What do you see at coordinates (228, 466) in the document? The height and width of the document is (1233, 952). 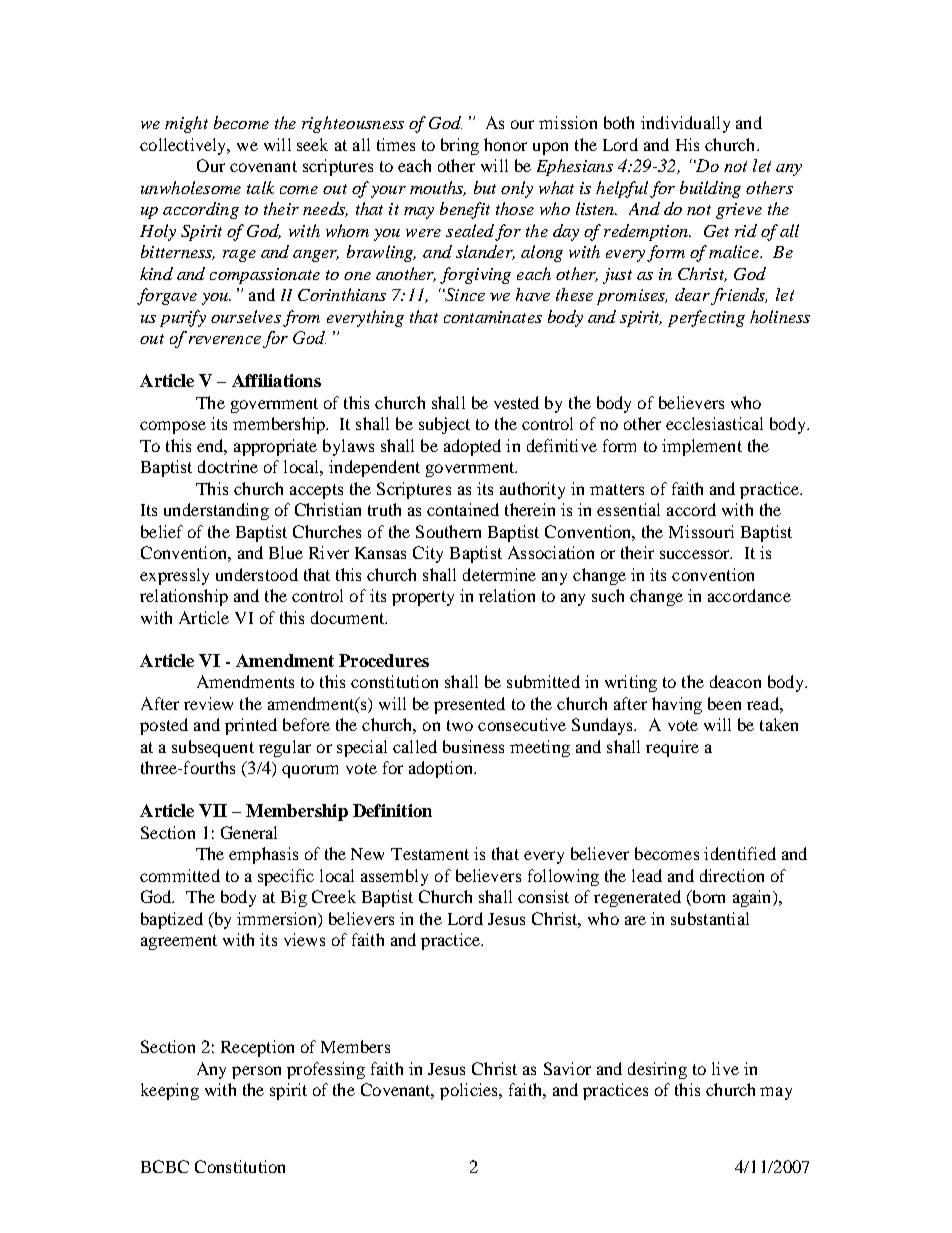 I see `doctrine` at bounding box center [228, 466].
